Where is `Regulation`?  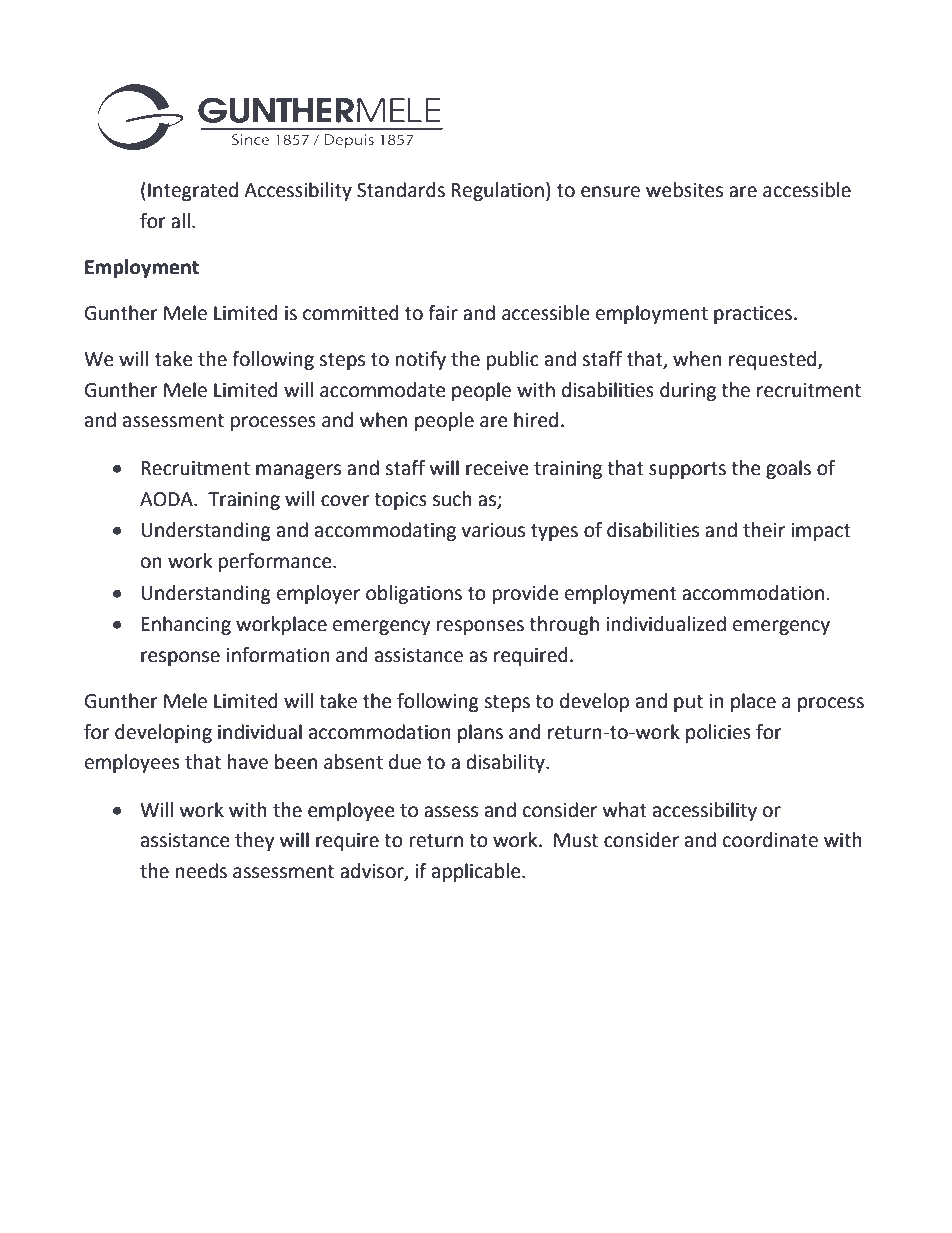 Regulation is located at coordinates (497, 191).
